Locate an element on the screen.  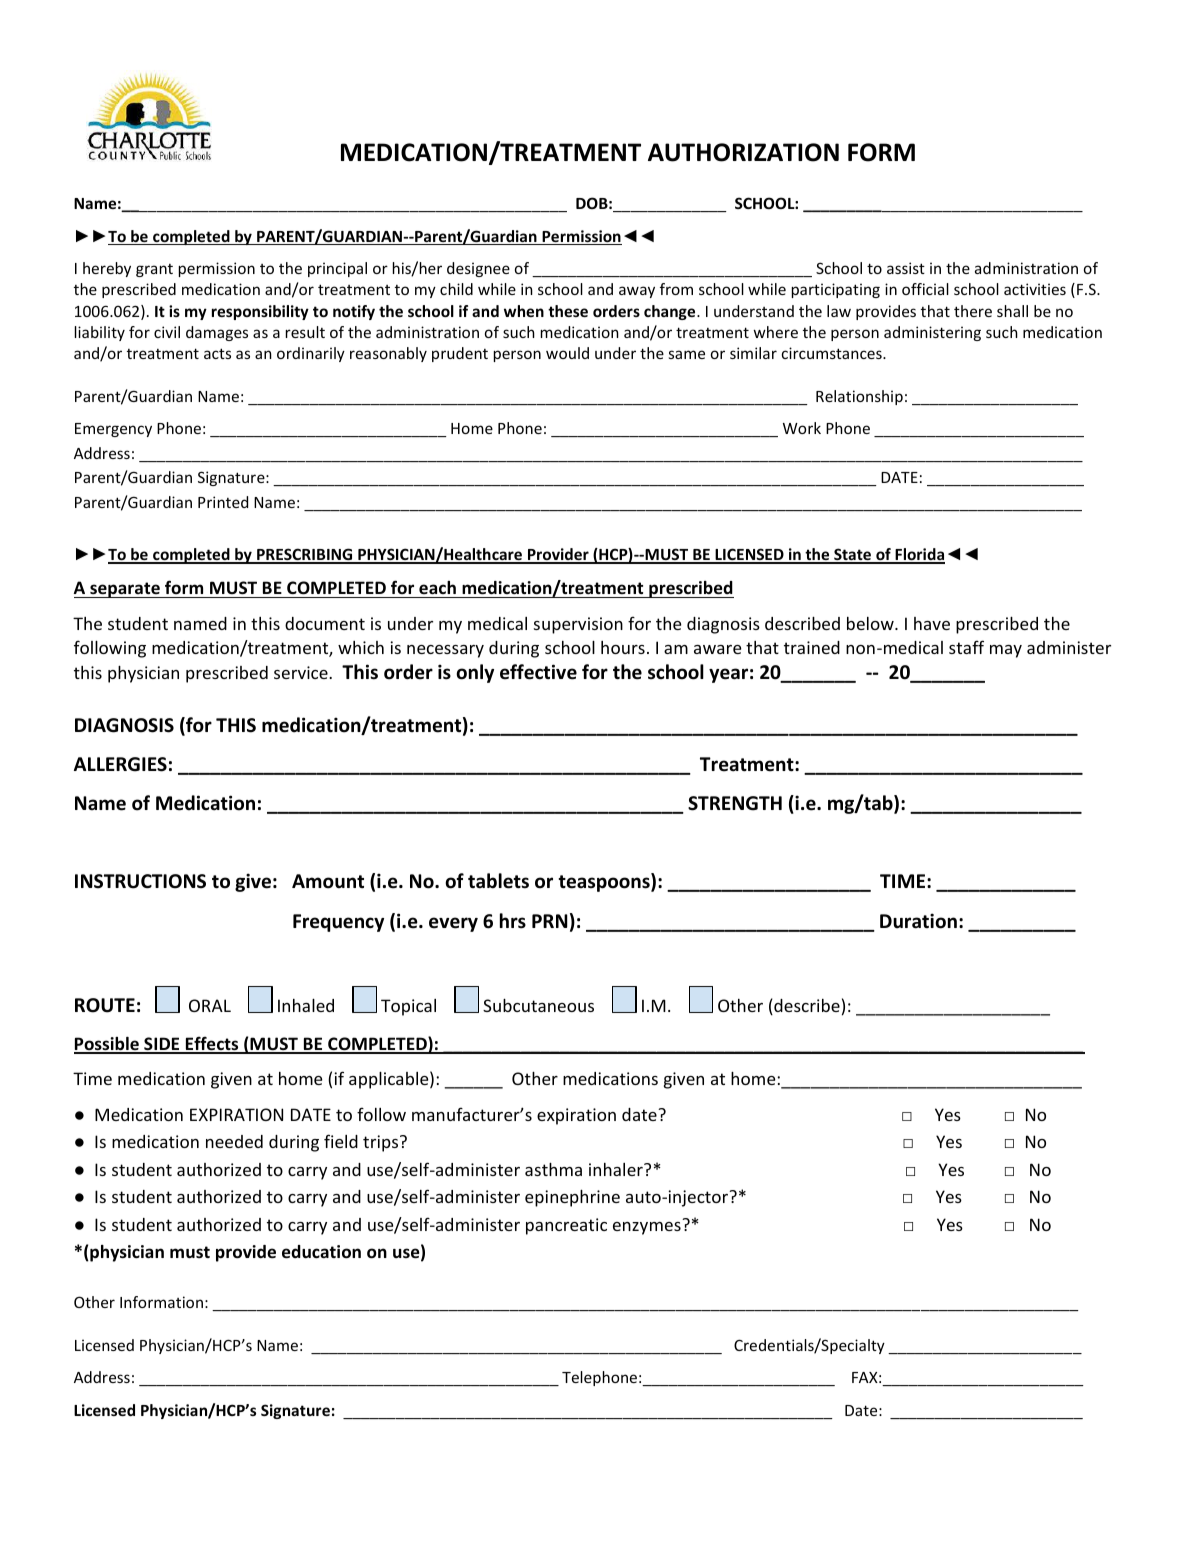
assist is located at coordinates (906, 268).
